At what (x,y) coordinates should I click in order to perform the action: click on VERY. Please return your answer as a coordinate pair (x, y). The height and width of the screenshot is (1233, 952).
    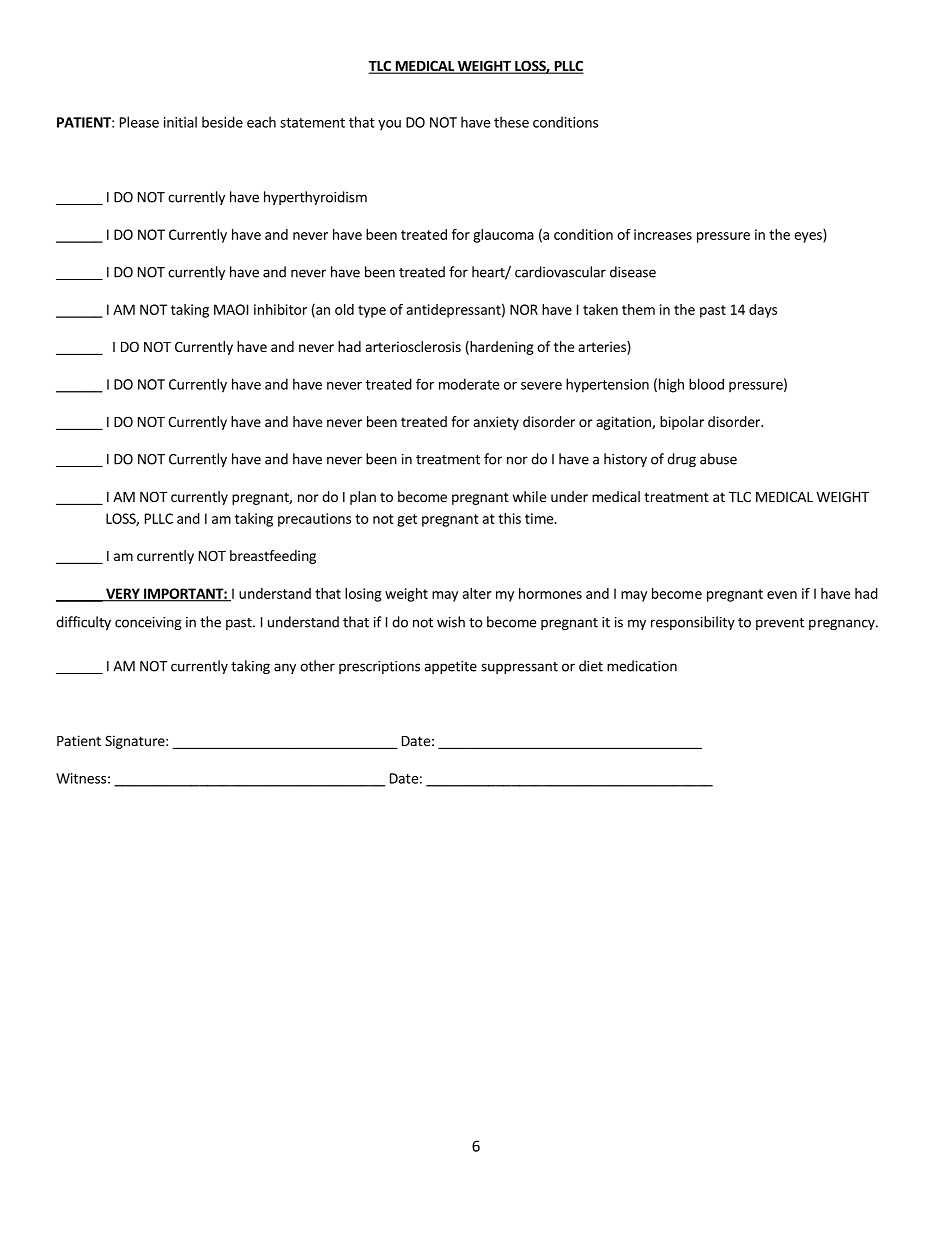
    Looking at the image, I should click on (123, 594).
